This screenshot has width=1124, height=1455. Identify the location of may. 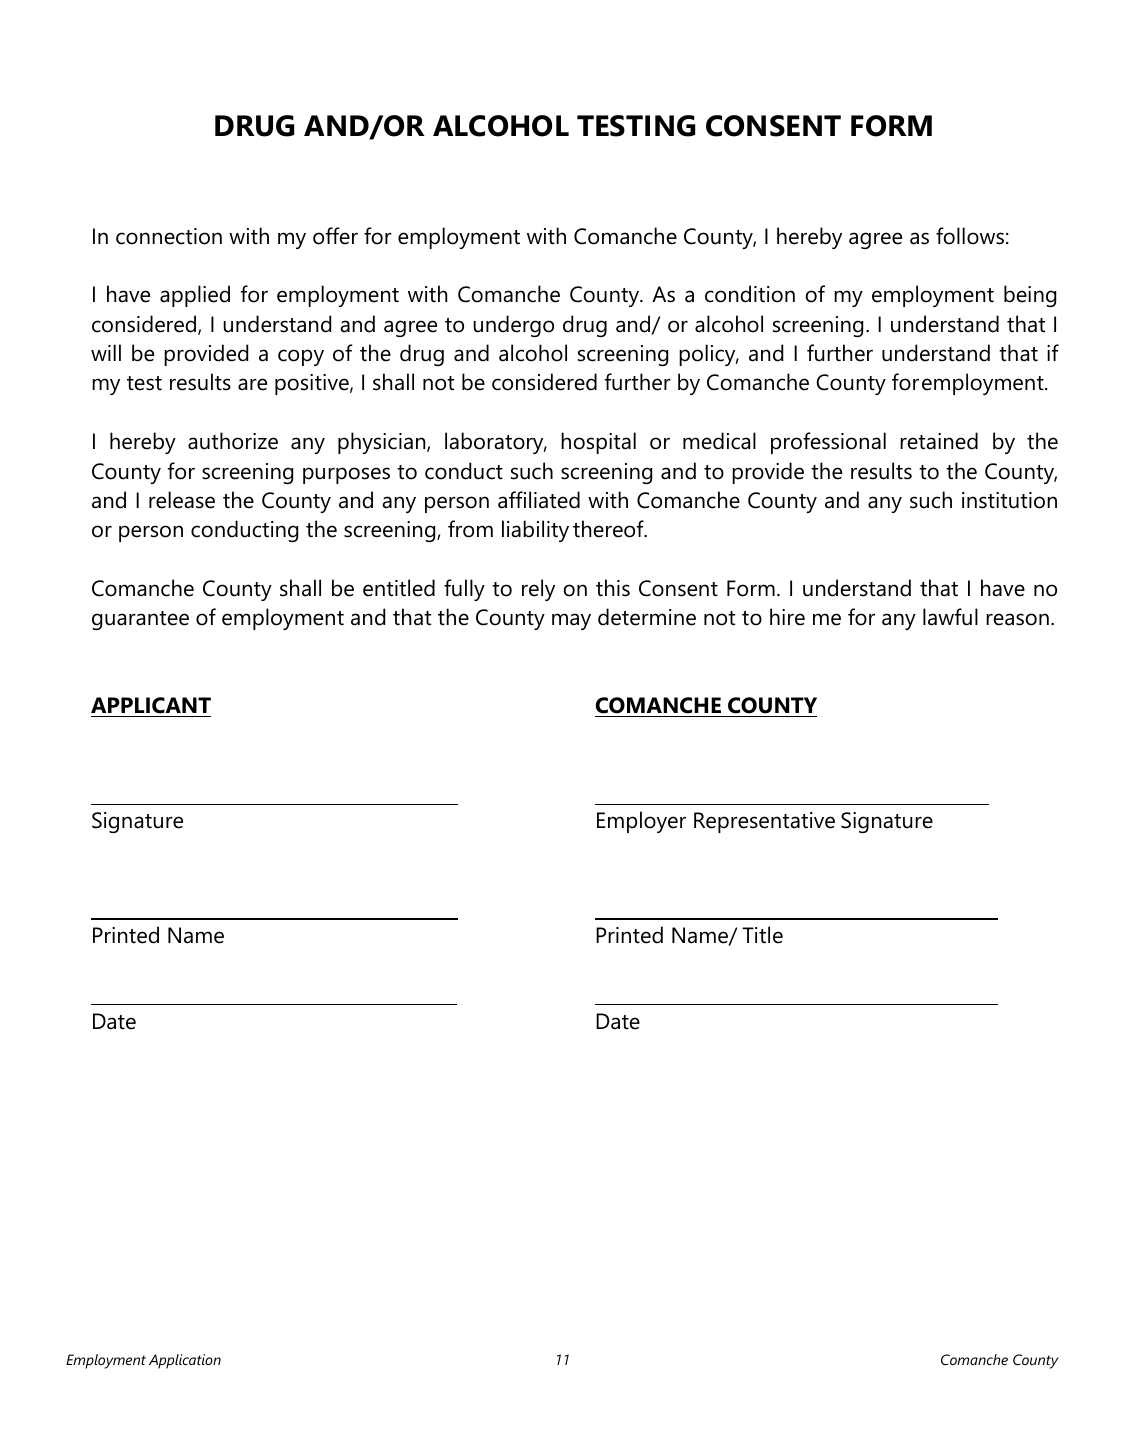
(571, 621).
